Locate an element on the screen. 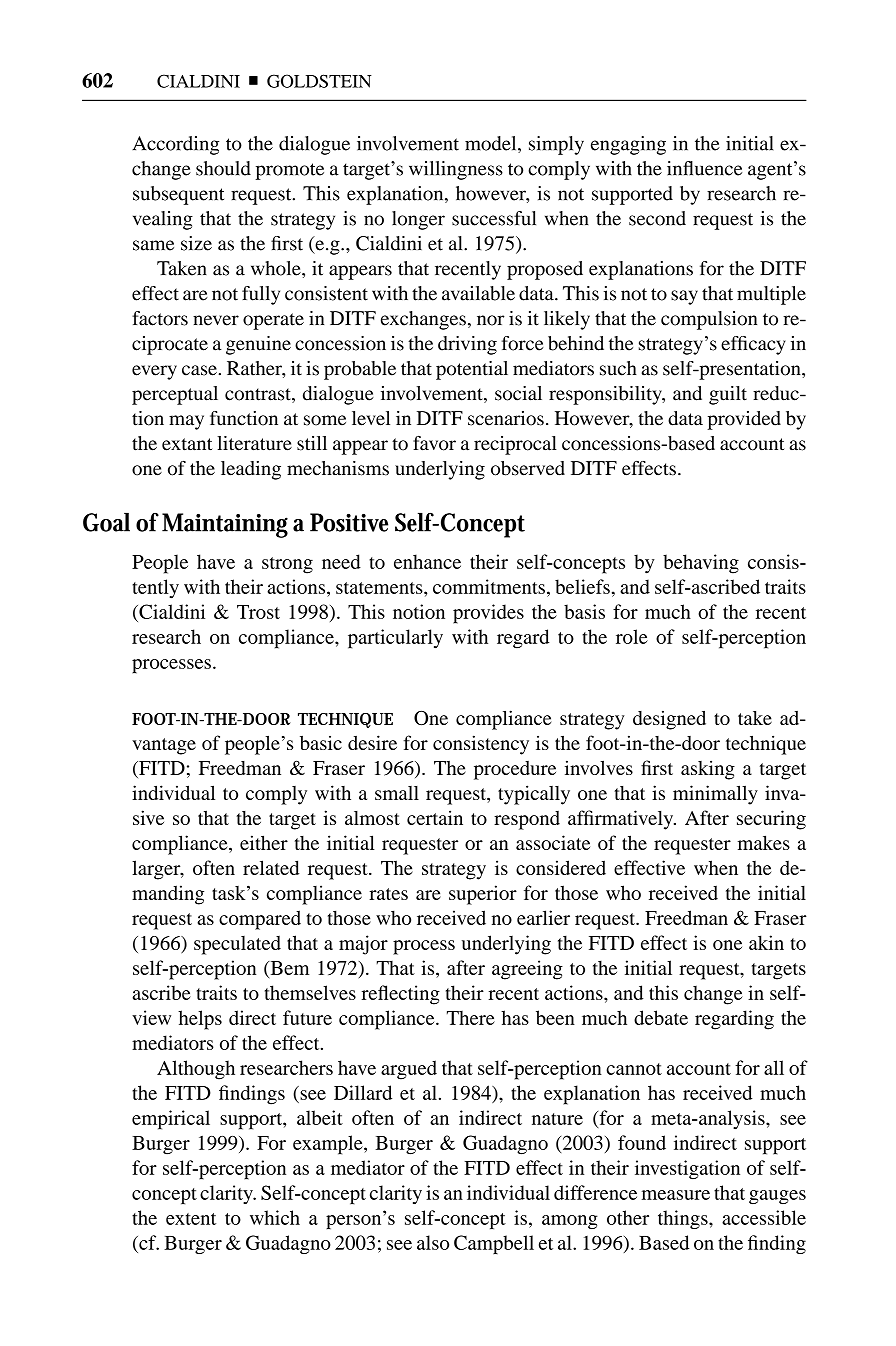  certain is located at coordinates (435, 817).
